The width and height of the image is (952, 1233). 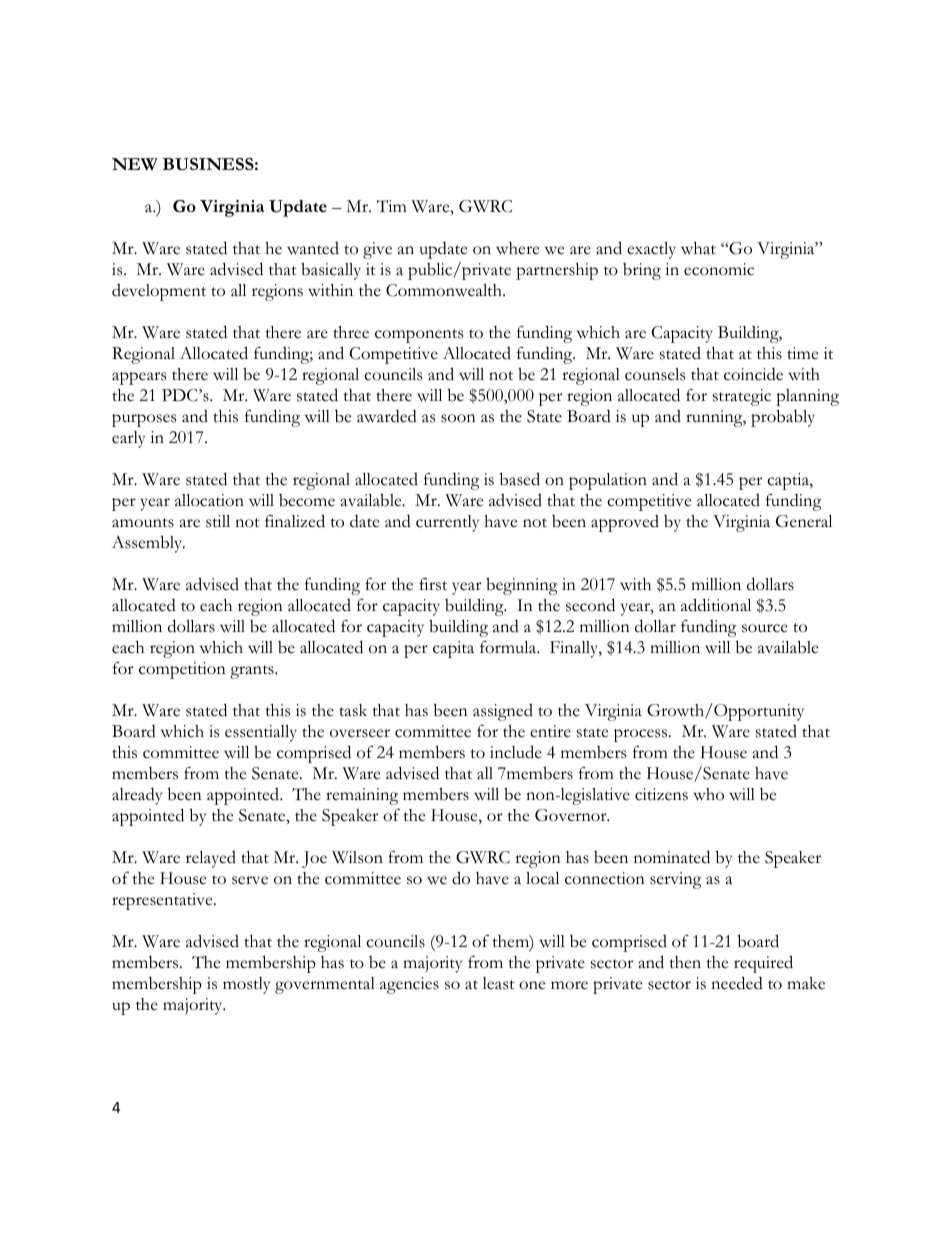 What do you see at coordinates (783, 418) in the image?
I see `probably` at bounding box center [783, 418].
